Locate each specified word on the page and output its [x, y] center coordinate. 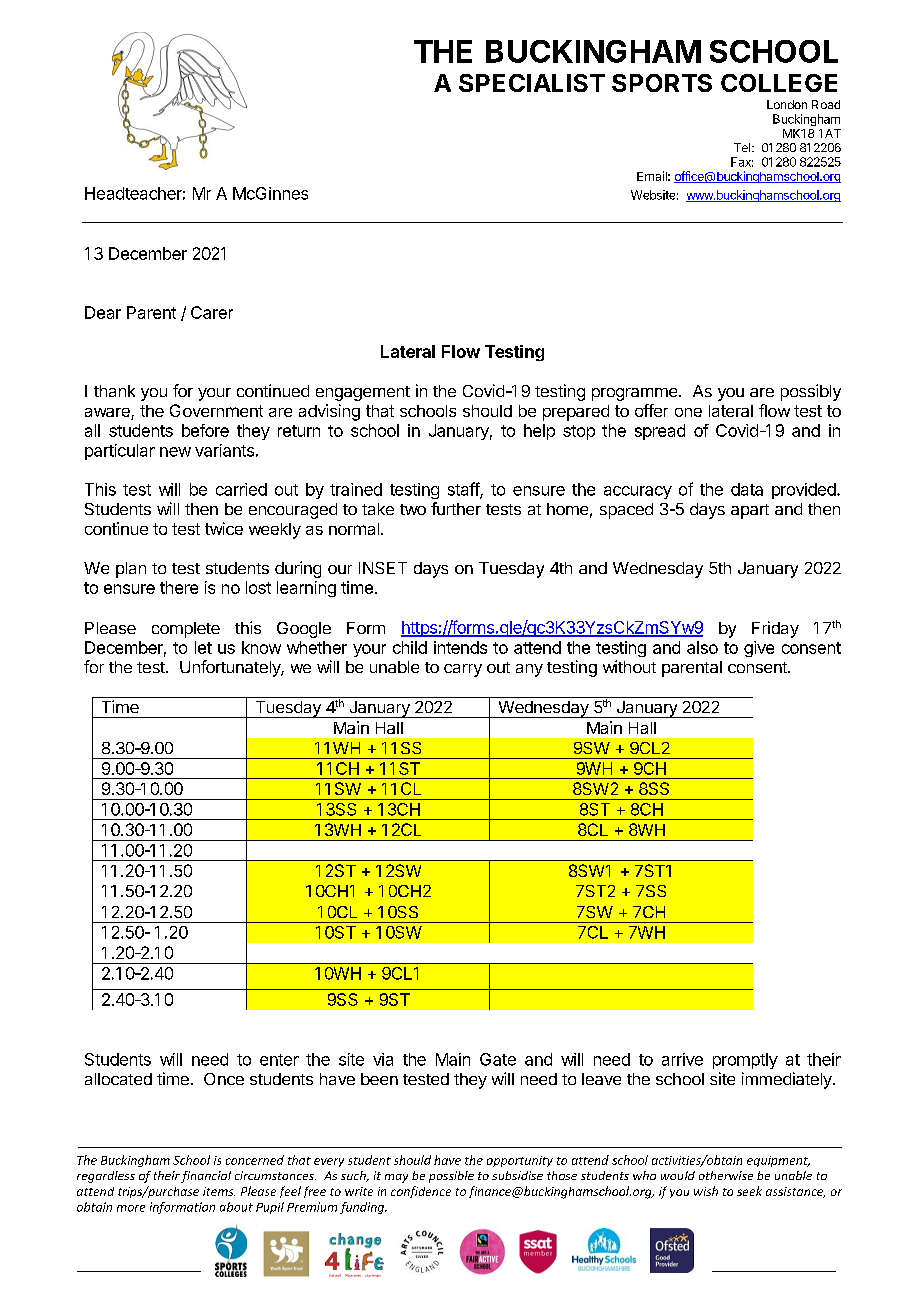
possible [451, 1177]
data [747, 489]
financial [206, 1177]
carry [463, 670]
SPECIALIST [532, 83]
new [175, 452]
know [261, 647]
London [787, 104]
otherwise [726, 1175]
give [759, 649]
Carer [212, 312]
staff [464, 490]
